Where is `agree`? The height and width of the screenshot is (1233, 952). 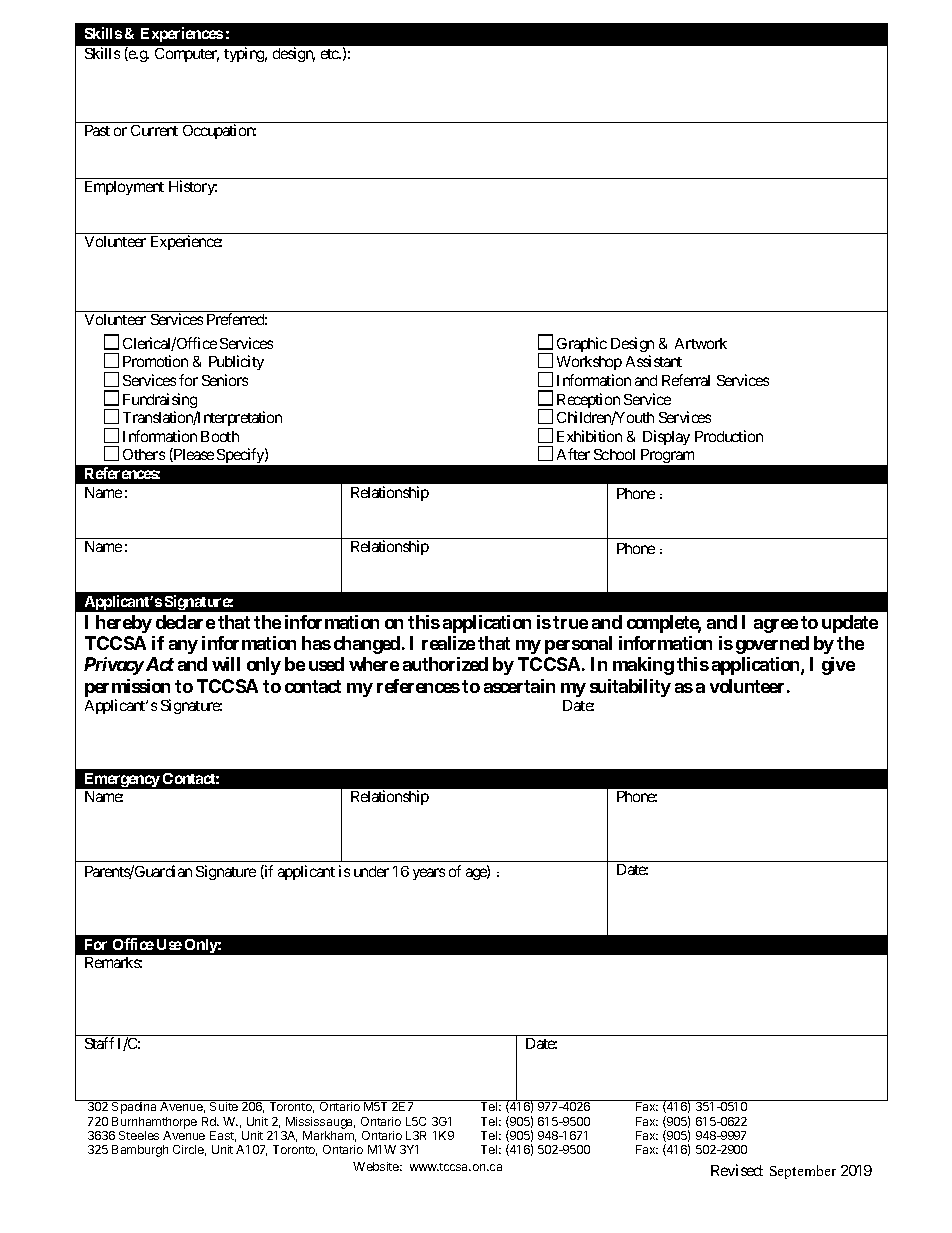
agree is located at coordinates (776, 626).
